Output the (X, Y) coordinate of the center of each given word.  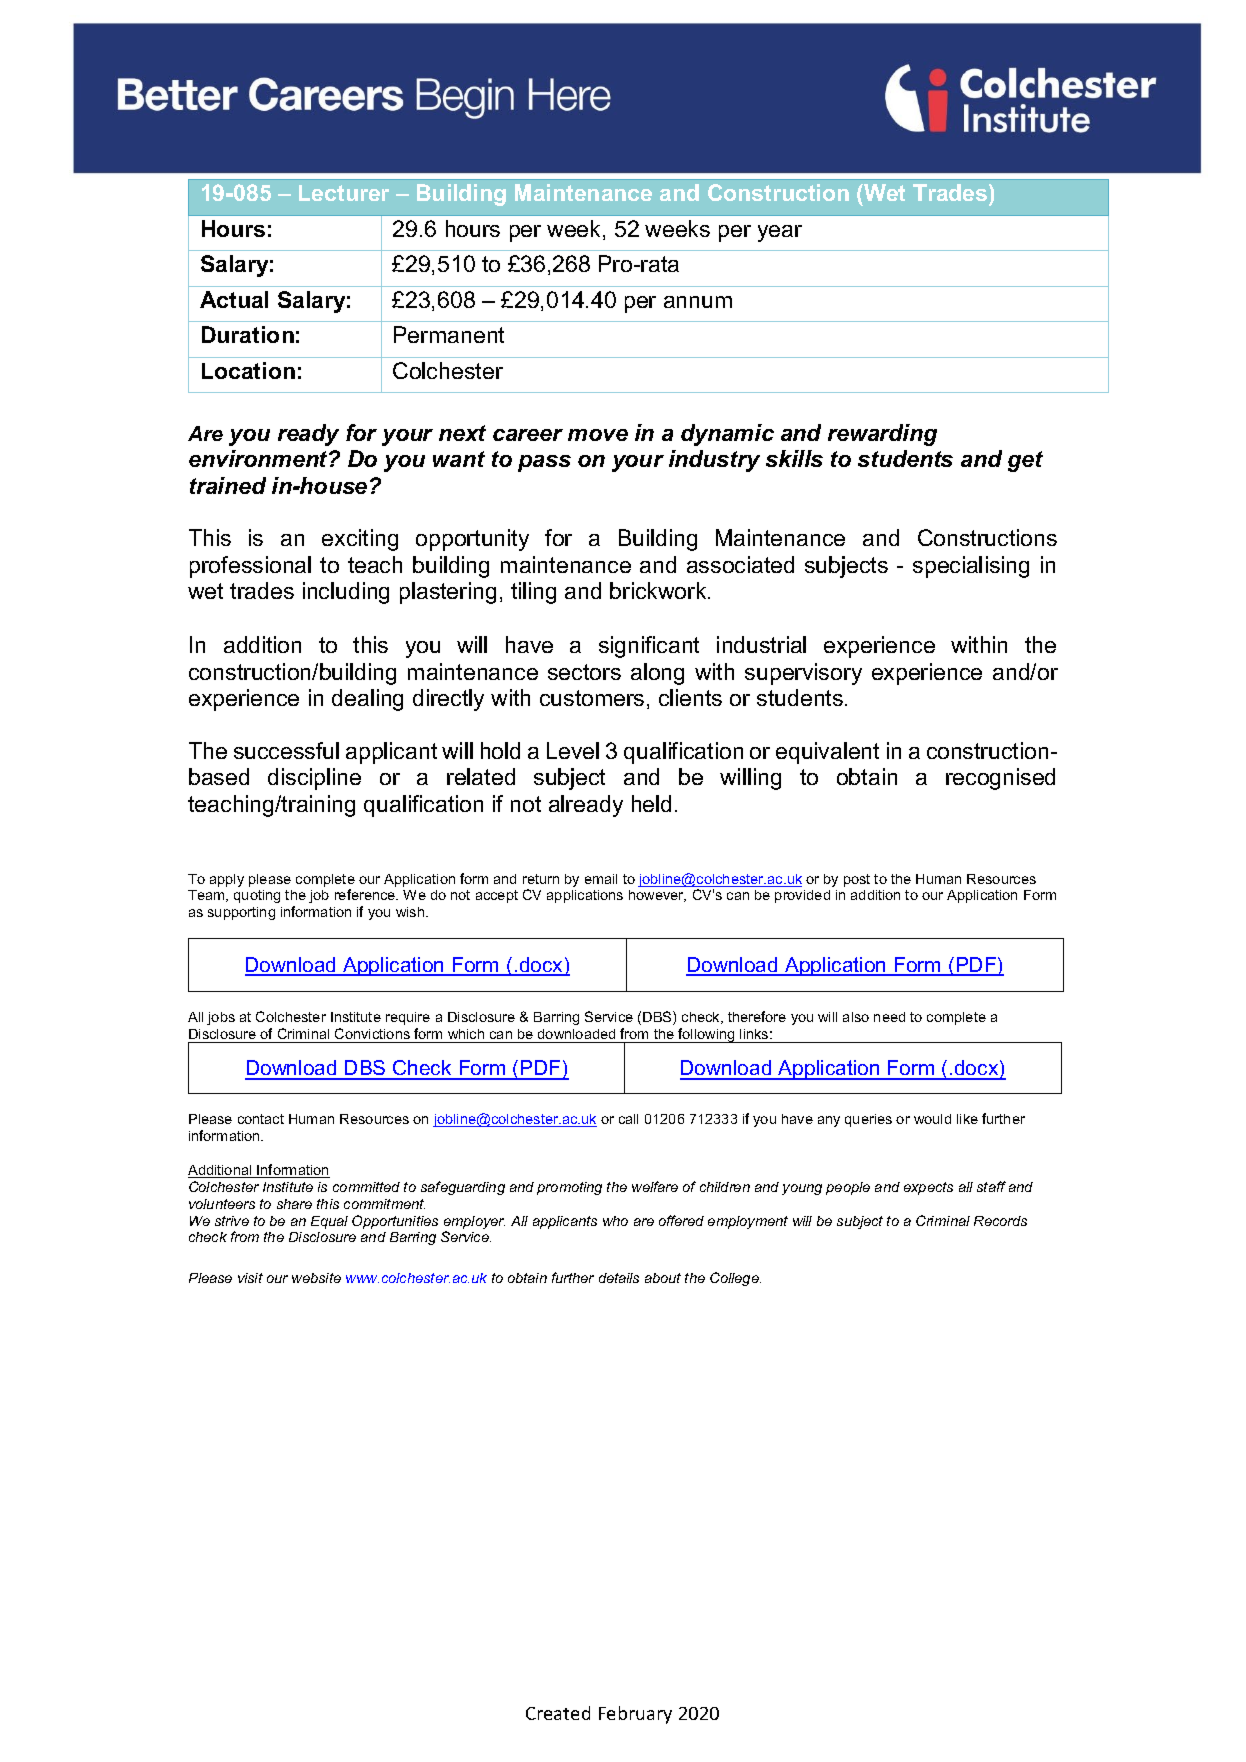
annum (698, 302)
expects (928, 1188)
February (635, 1715)
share (294, 1204)
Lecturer (344, 193)
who (615, 1221)
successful (286, 750)
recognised (1000, 779)
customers (592, 698)
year (780, 233)
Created (558, 1713)
